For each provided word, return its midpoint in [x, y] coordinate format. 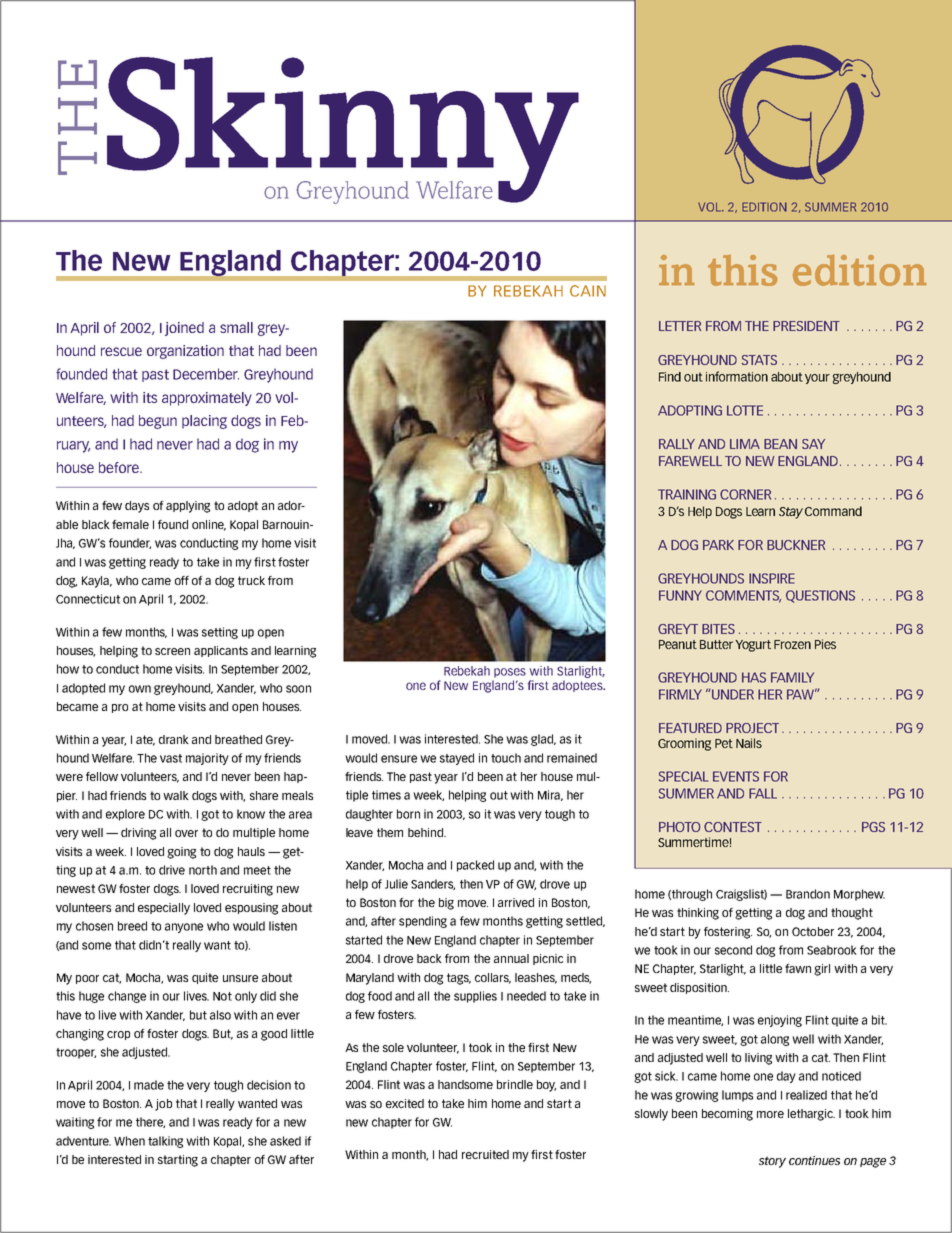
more [770, 1114]
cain [588, 291]
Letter [680, 326]
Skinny [343, 130]
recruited [485, 1154]
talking [165, 1142]
